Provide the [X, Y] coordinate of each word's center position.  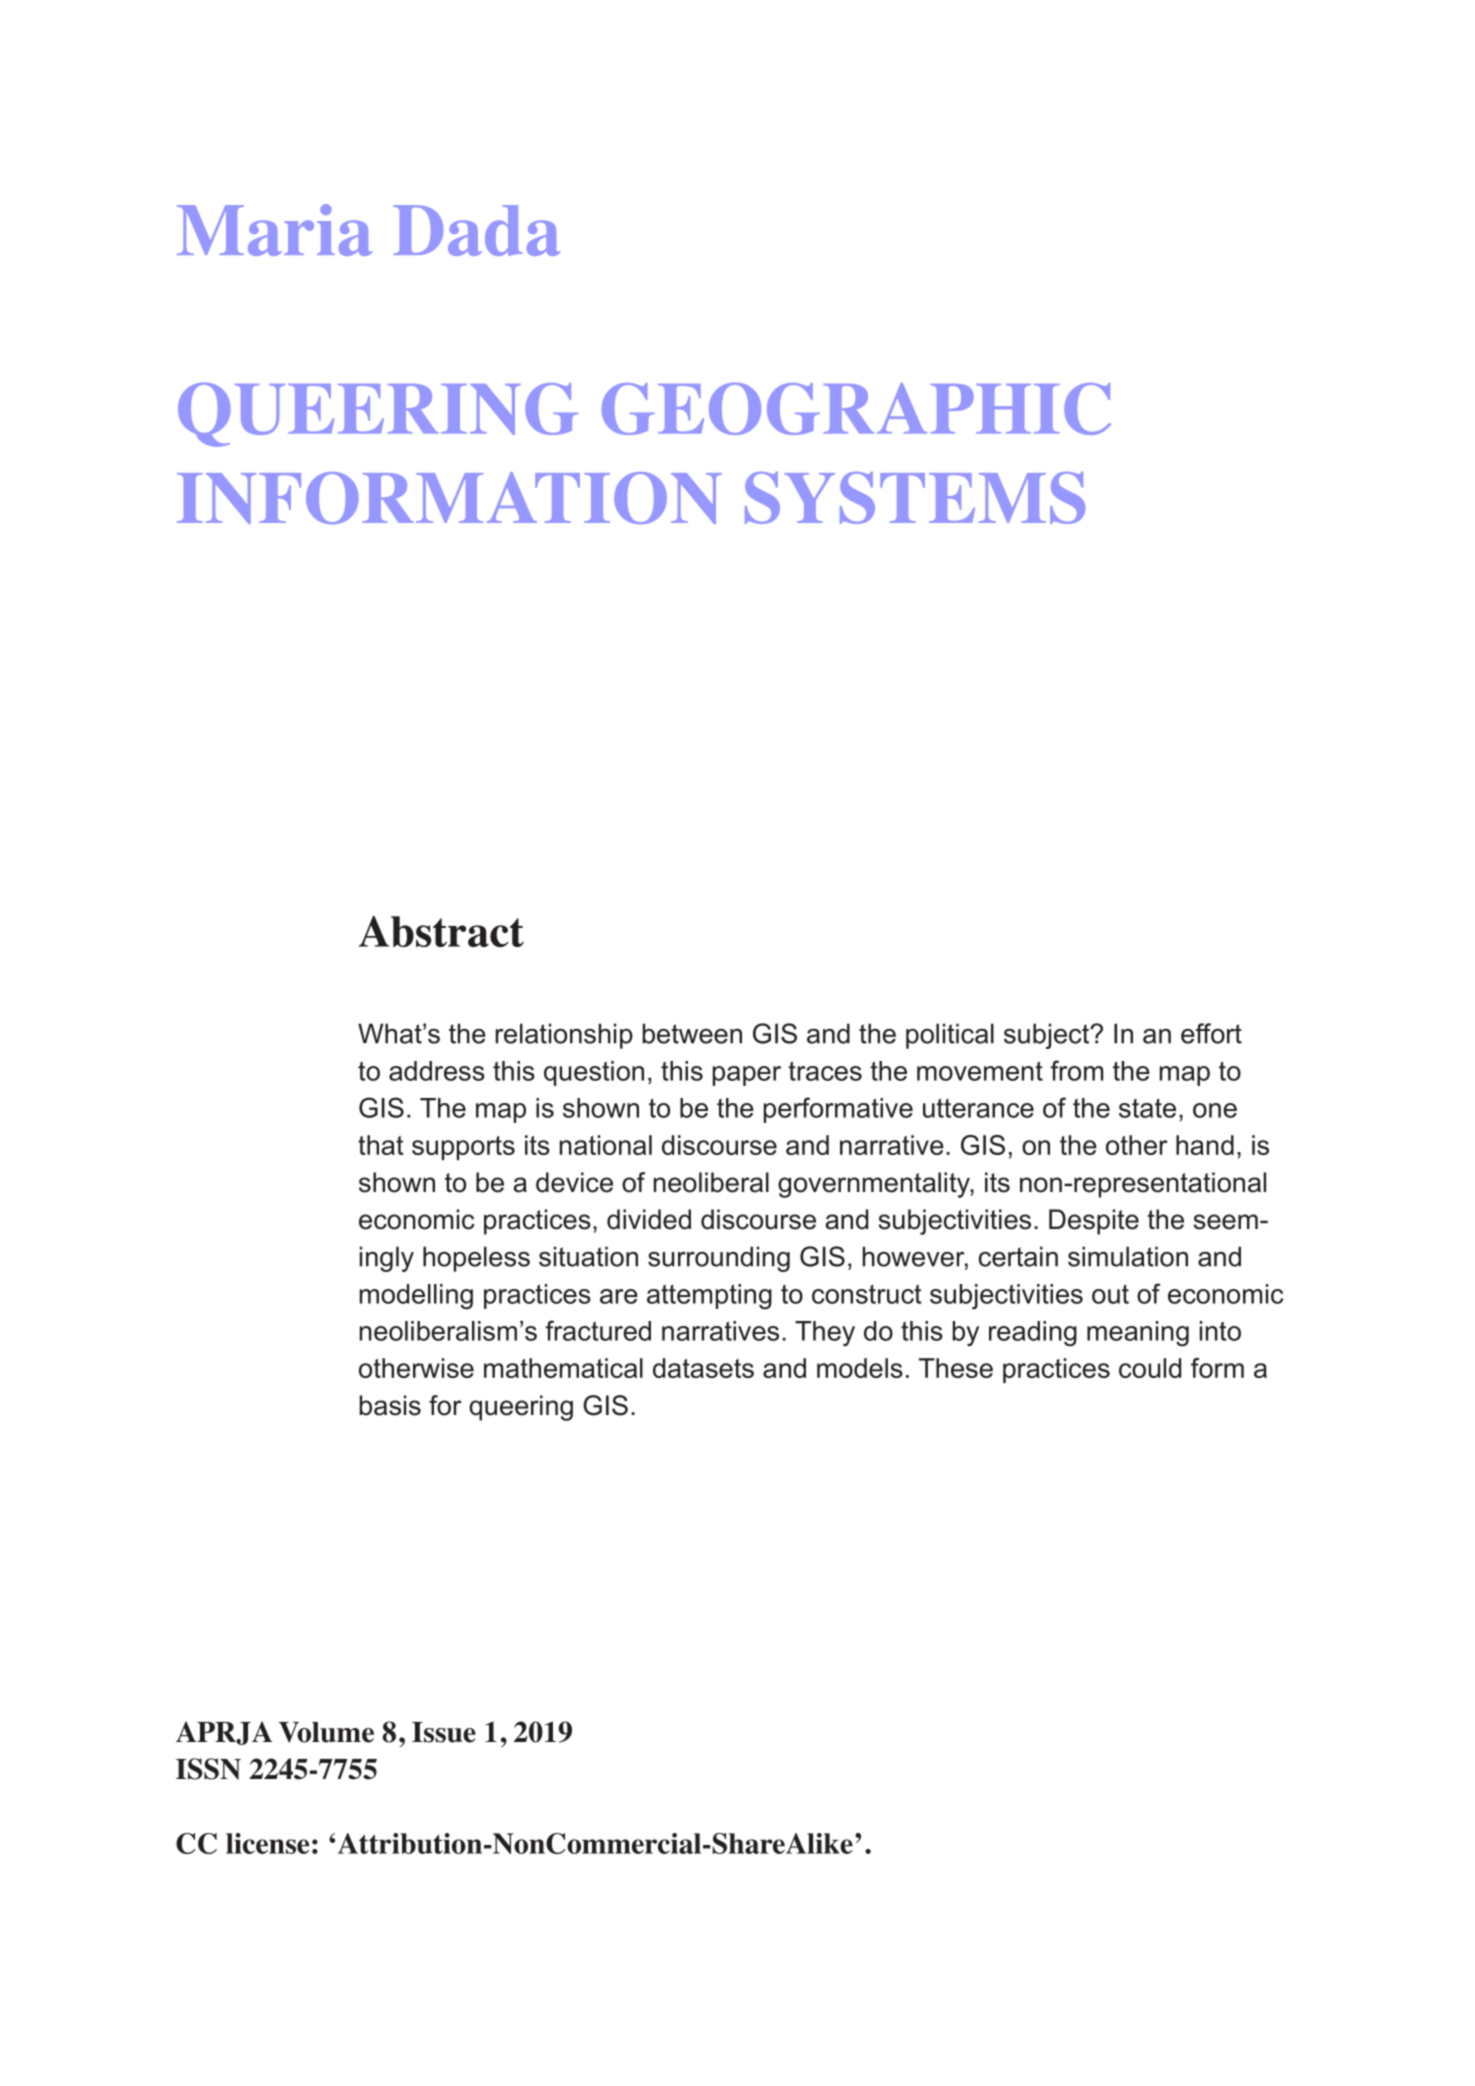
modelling [416, 1297]
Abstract [441, 931]
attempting [709, 1297]
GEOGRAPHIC [856, 409]
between [692, 1033]
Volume [326, 1732]
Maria [274, 230]
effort [1211, 1033]
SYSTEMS [915, 498]
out [1110, 1294]
